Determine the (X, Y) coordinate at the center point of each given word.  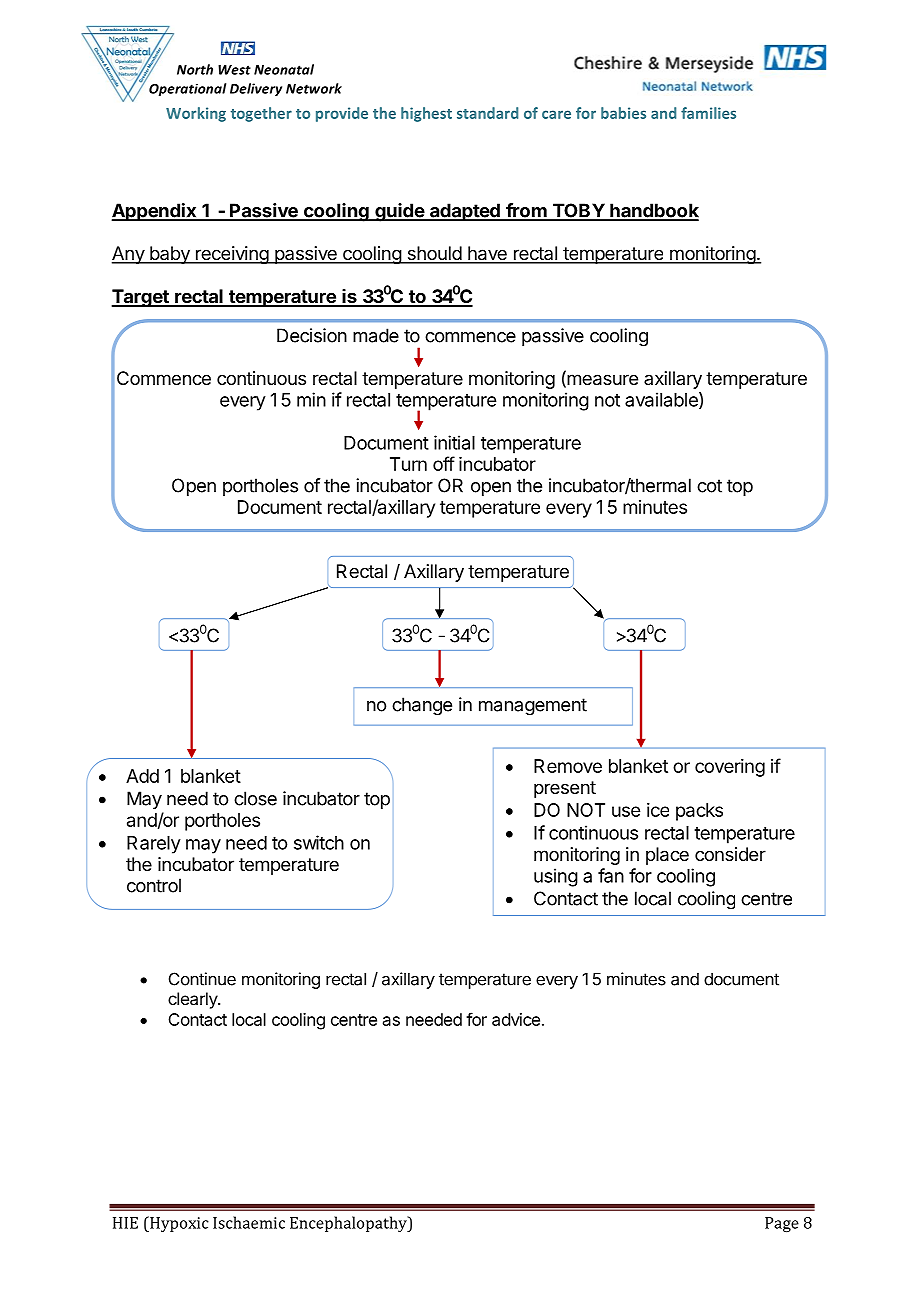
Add (142, 776)
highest (426, 114)
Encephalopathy (349, 1224)
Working (196, 114)
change (422, 706)
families (708, 113)
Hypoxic (178, 1224)
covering (730, 768)
